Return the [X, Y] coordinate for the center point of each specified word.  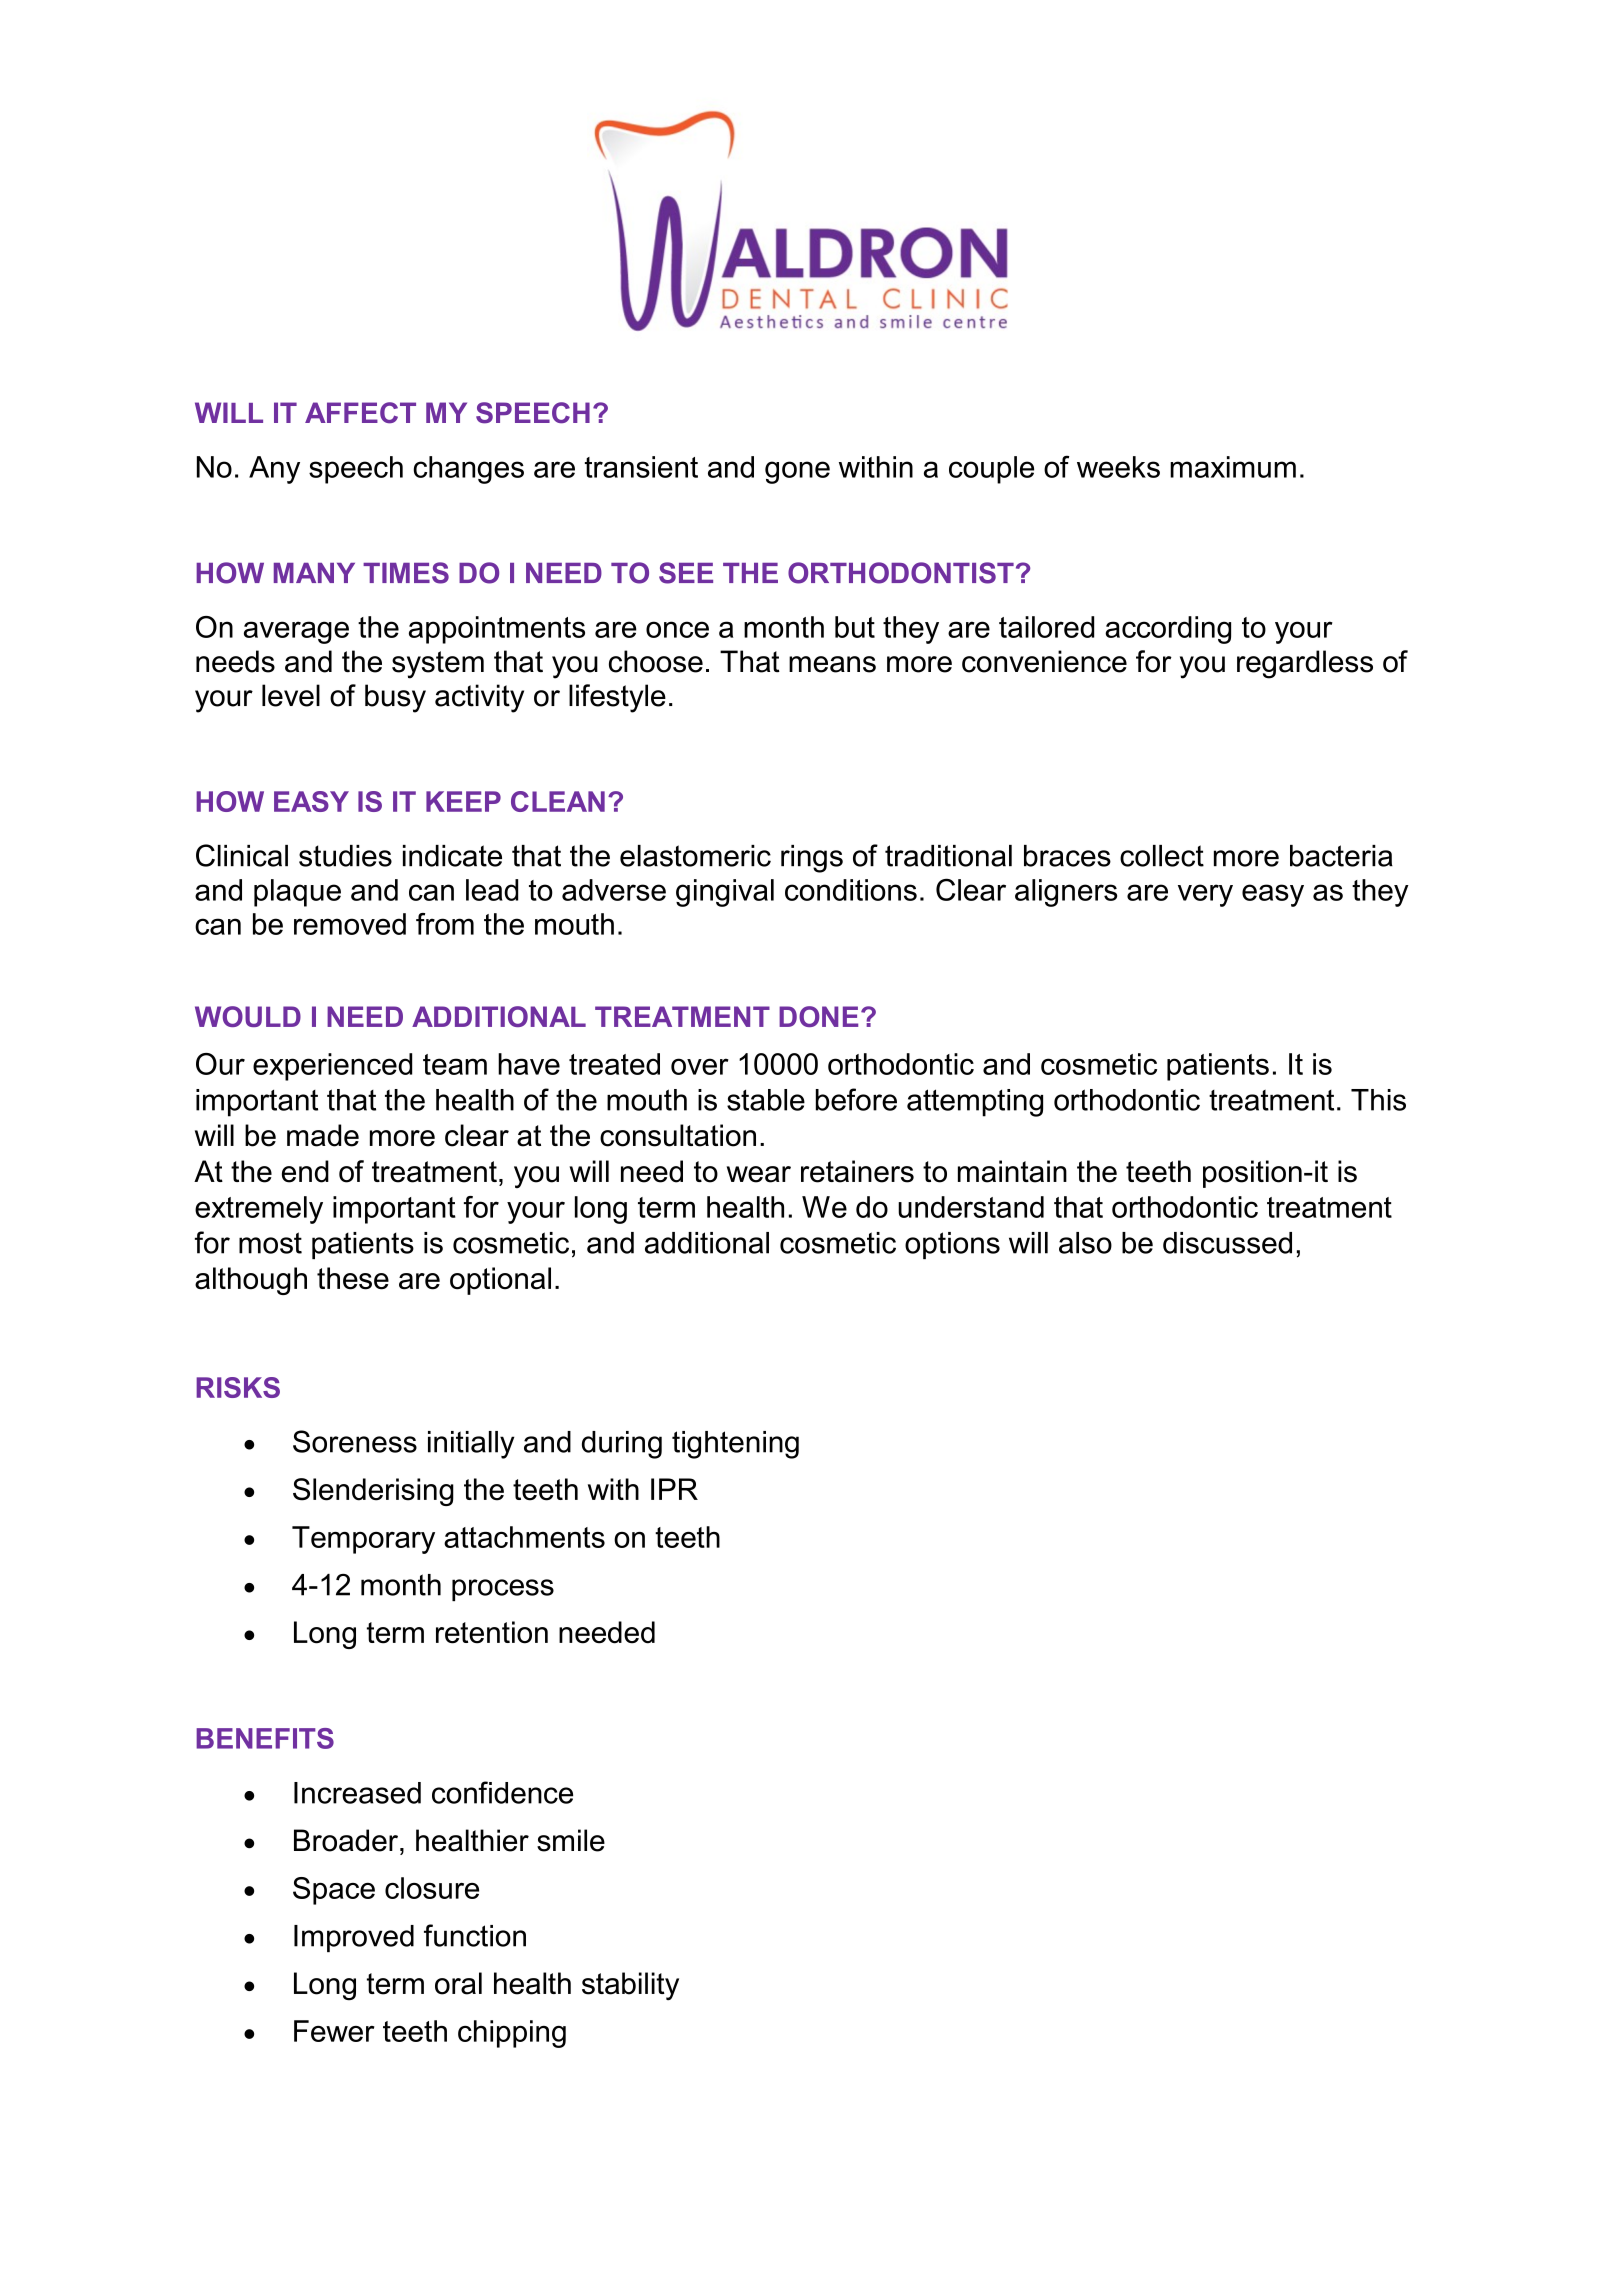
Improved [354, 1938]
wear [759, 1174]
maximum [1233, 467]
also [1085, 1243]
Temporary [363, 1540]
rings [812, 859]
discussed [1227, 1243]
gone [797, 472]
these [353, 1278]
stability [630, 1986]
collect [1162, 856]
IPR [674, 1489]
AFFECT [360, 413]
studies [345, 856]
